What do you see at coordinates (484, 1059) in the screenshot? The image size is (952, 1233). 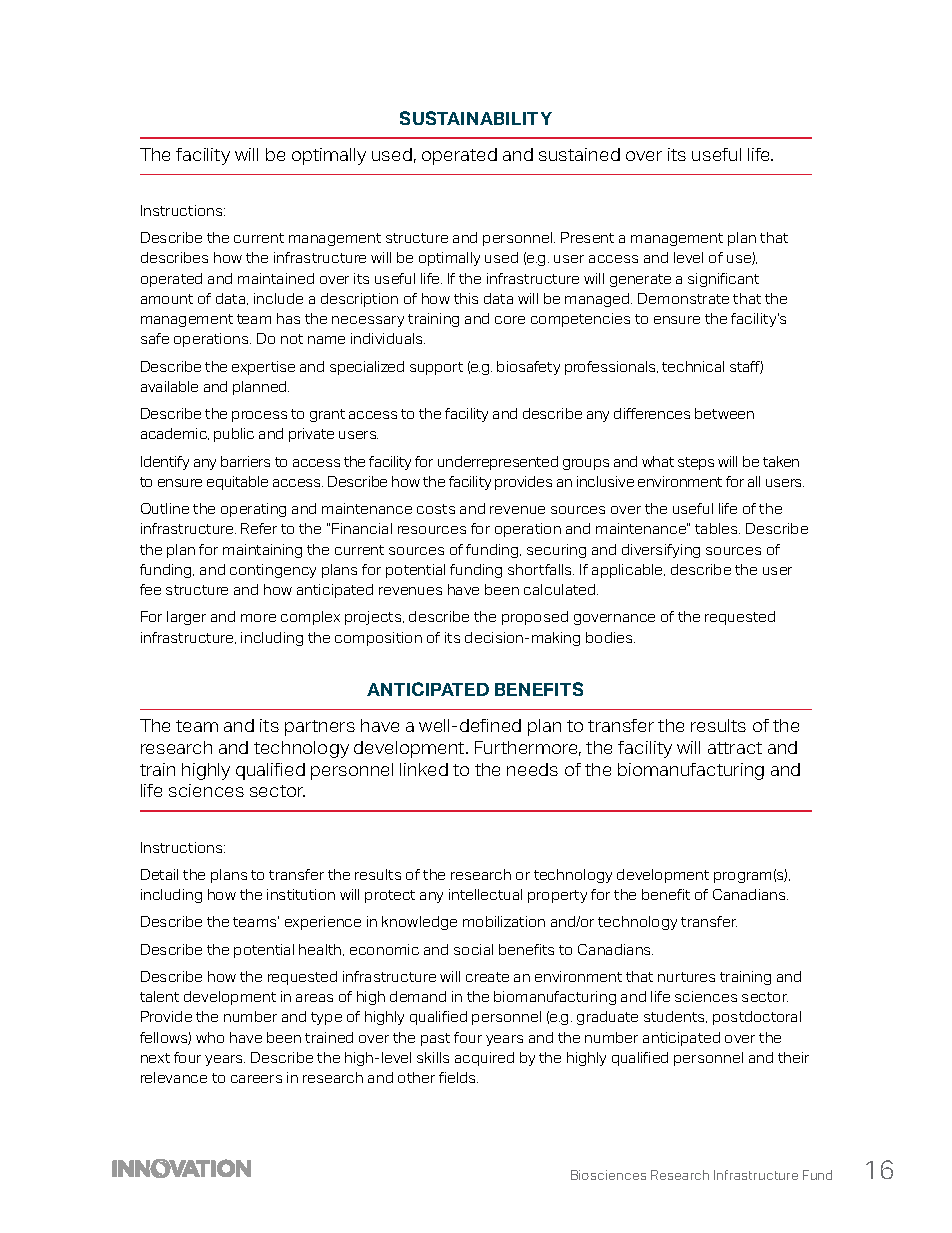 I see `acquired` at bounding box center [484, 1059].
